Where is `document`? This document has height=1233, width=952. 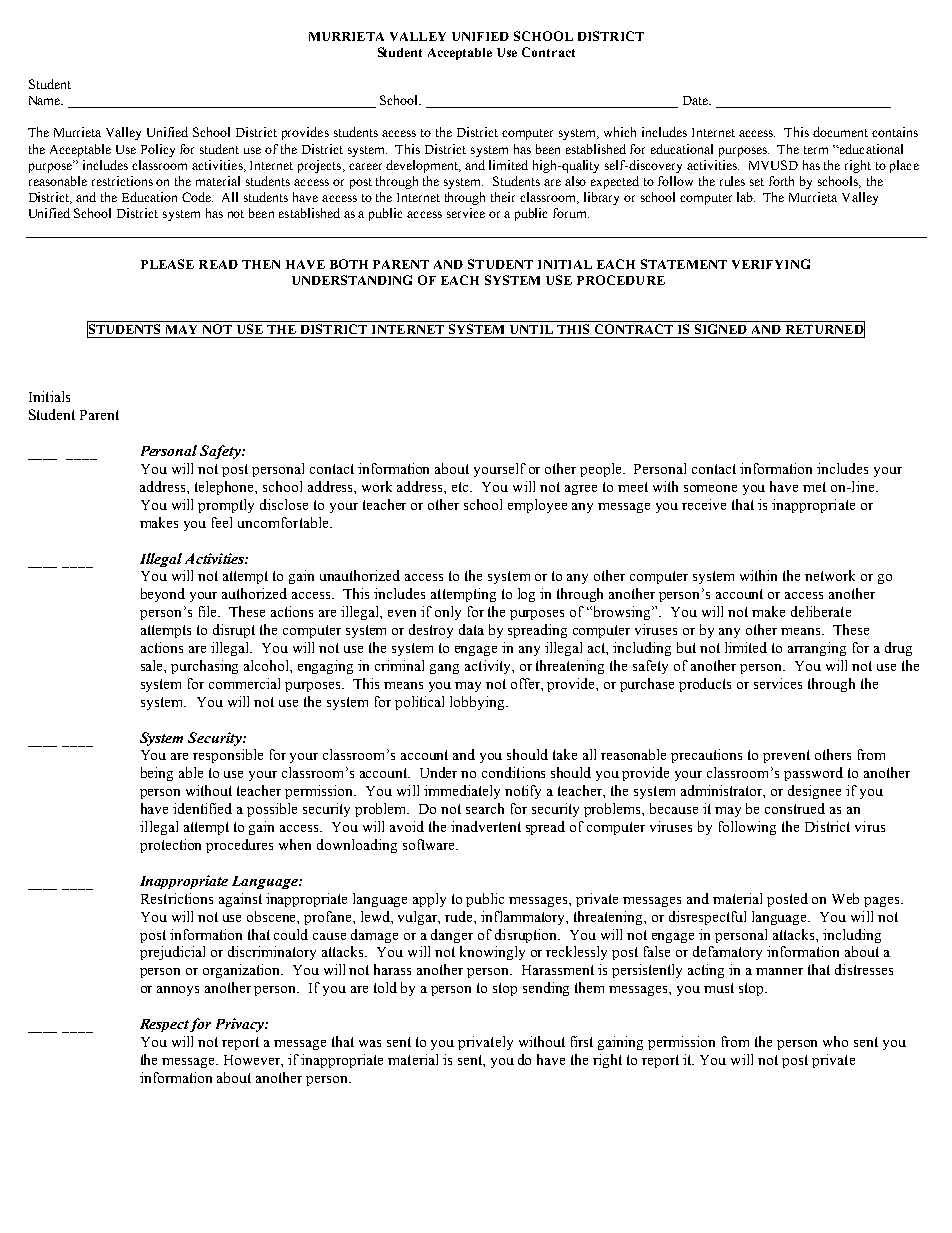 document is located at coordinates (840, 132).
